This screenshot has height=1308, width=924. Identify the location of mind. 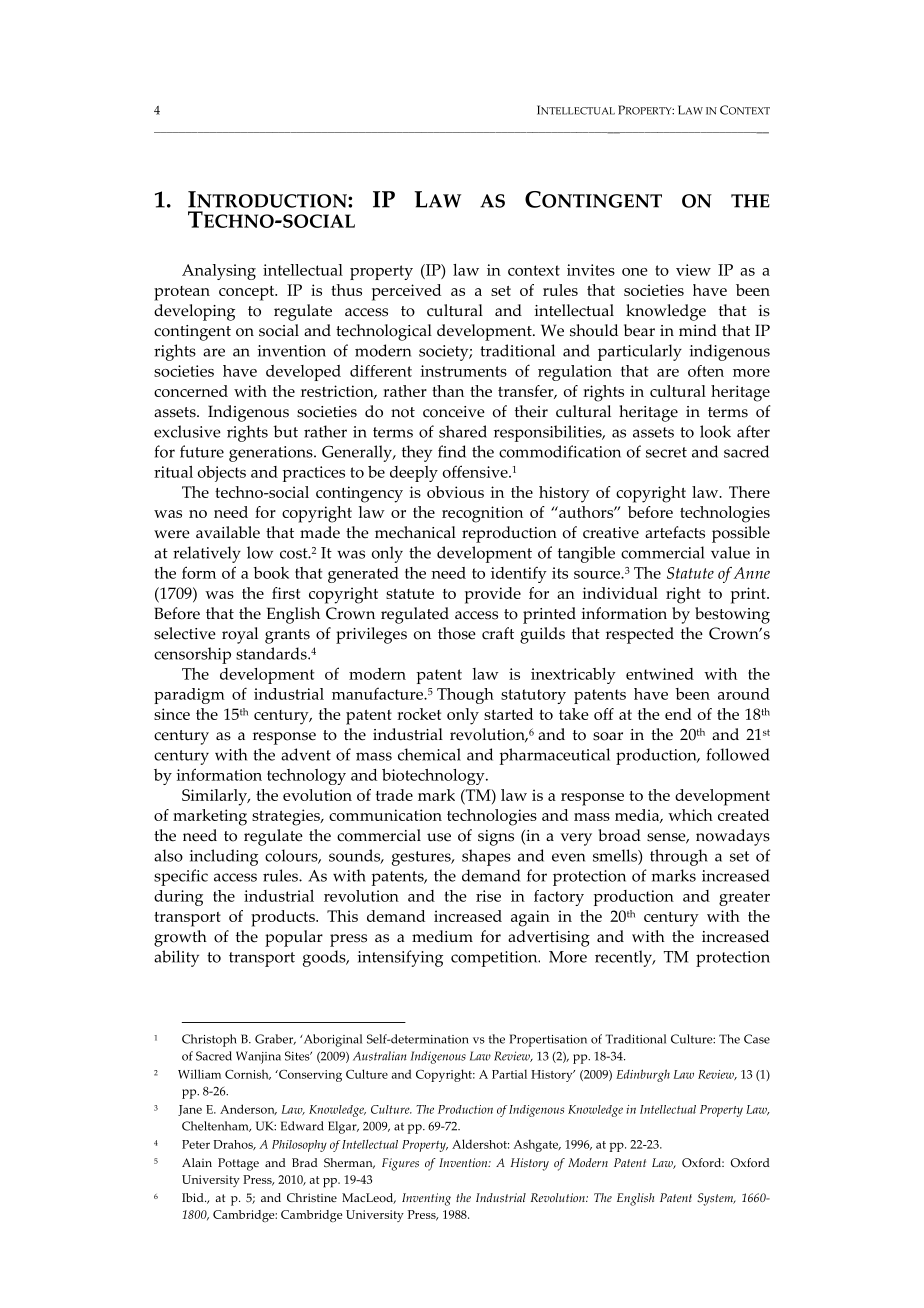
(698, 330).
